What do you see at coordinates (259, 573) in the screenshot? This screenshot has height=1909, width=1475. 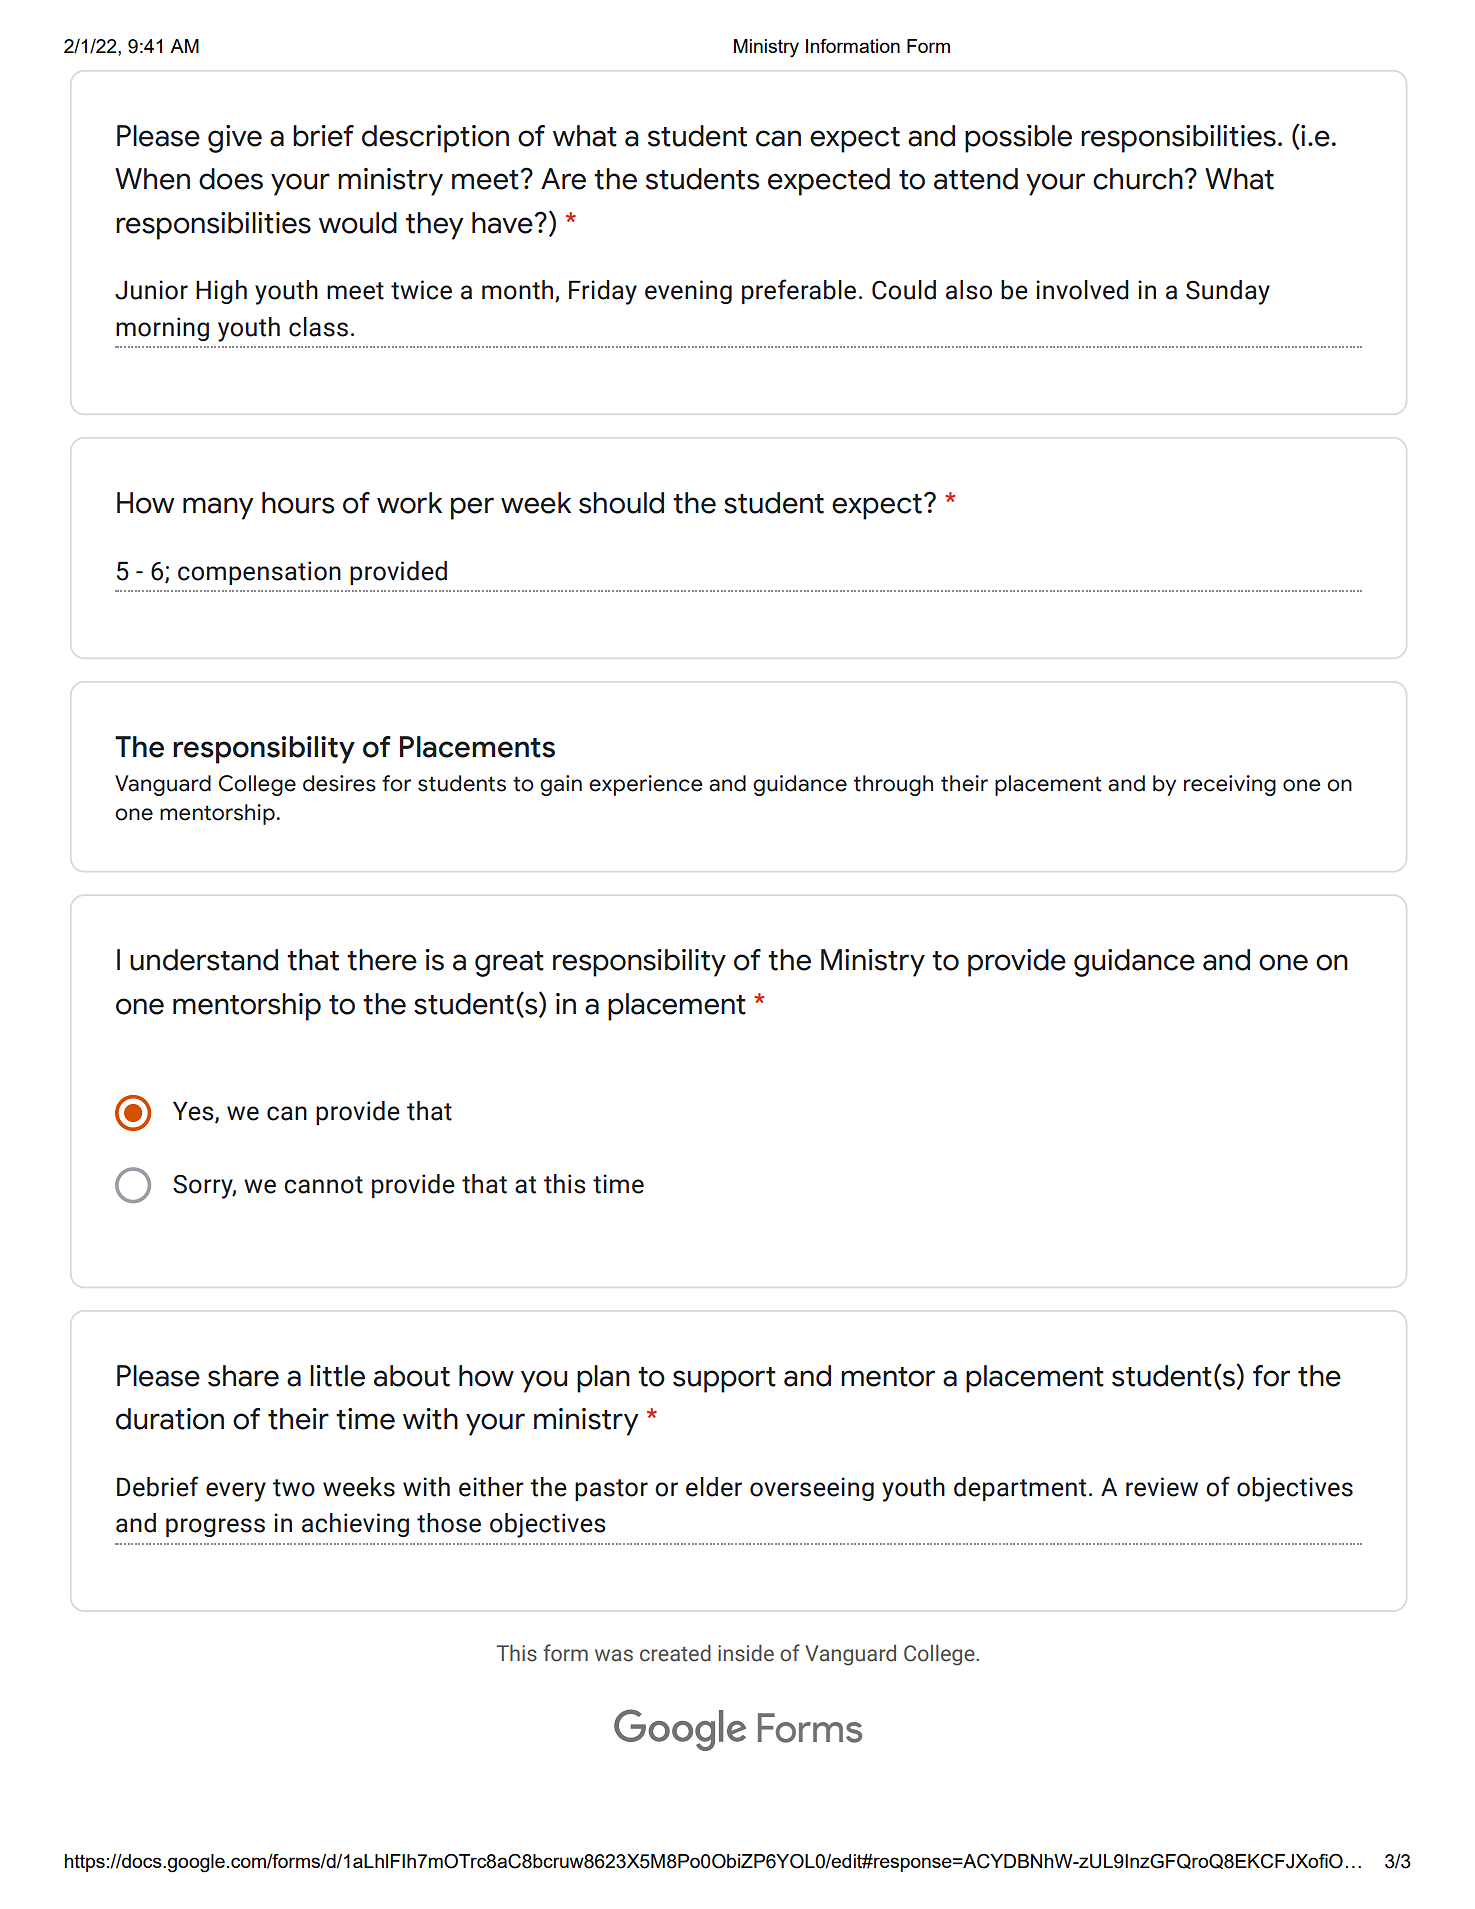 I see `compensation` at bounding box center [259, 573].
